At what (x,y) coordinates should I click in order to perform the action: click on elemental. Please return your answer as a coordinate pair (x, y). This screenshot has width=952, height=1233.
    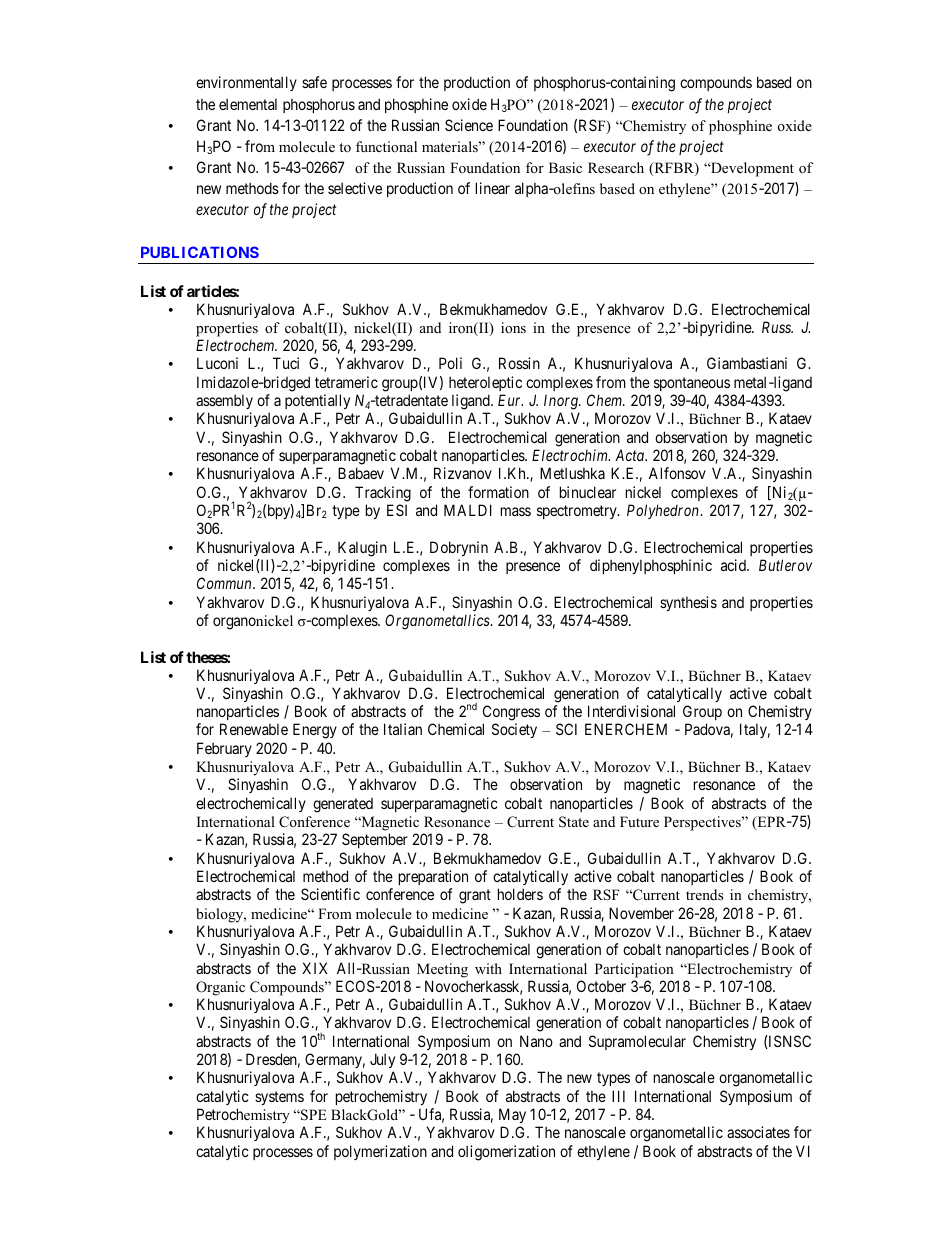
    Looking at the image, I should click on (248, 104).
